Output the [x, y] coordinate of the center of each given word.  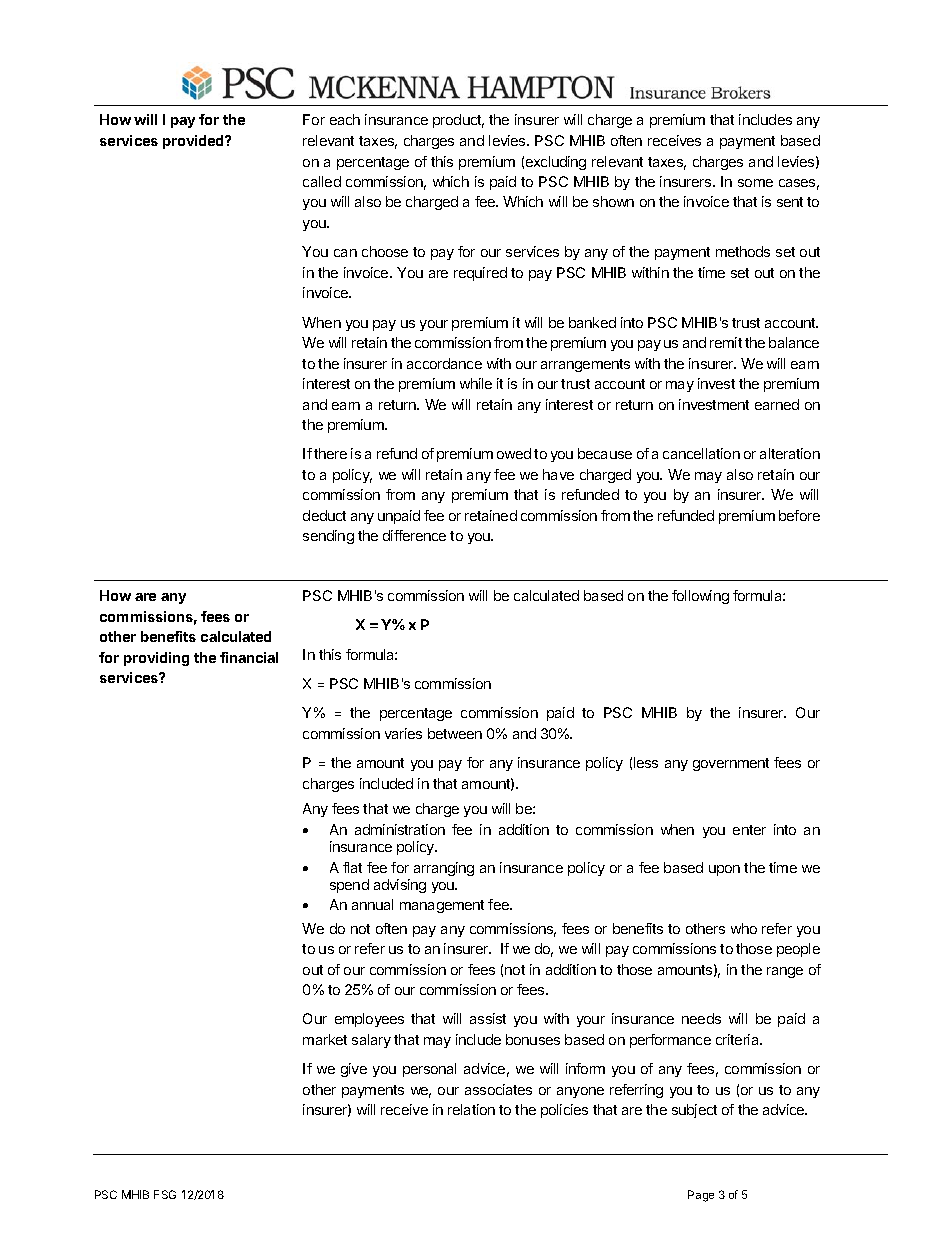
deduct [324, 515]
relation [471, 1109]
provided [194, 142]
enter [749, 830]
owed [514, 453]
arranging [444, 869]
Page [701, 1196]
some [755, 183]
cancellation [701, 453]
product [458, 121]
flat [352, 867]
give [354, 1070]
